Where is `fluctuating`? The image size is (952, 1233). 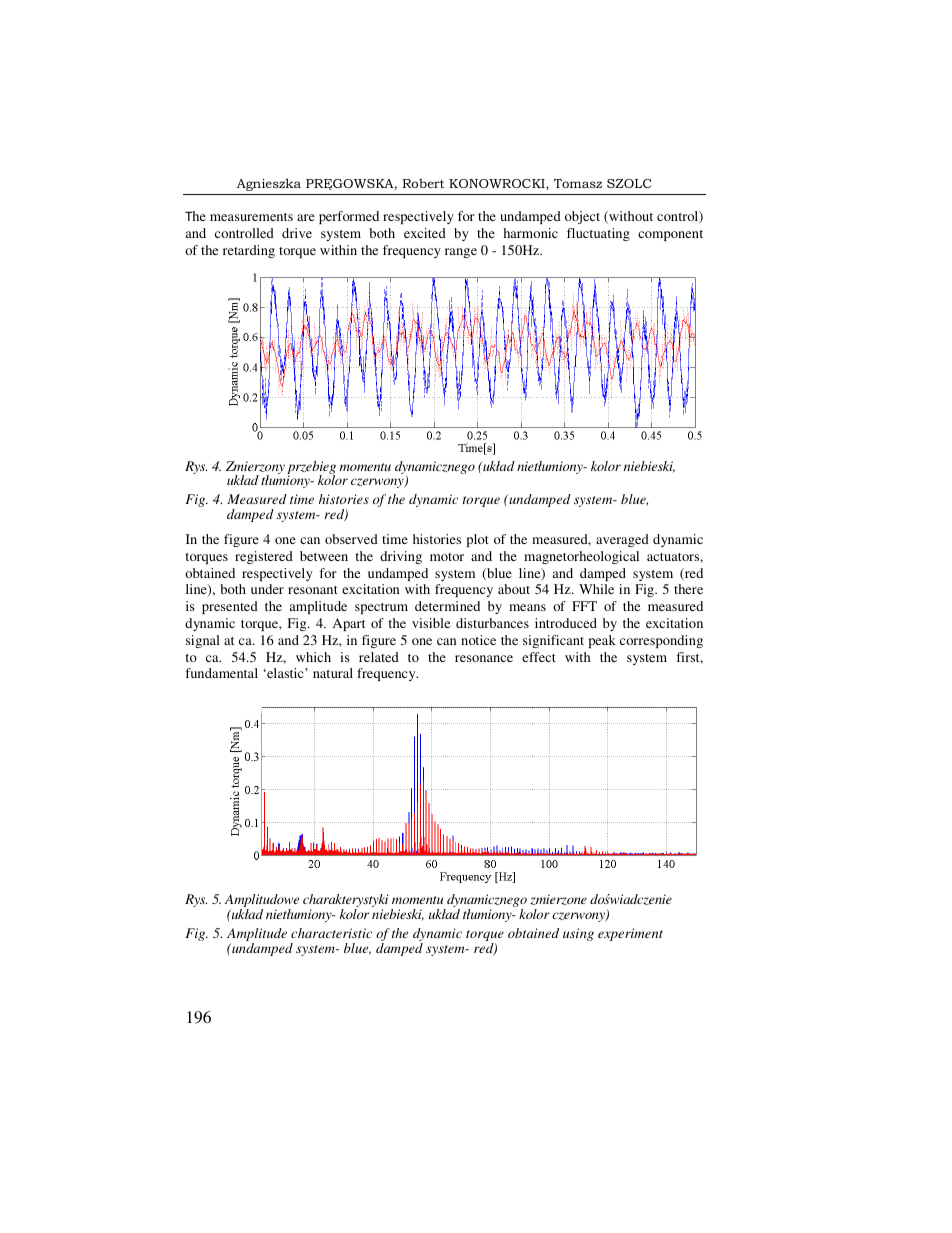
fluctuating is located at coordinates (598, 234).
